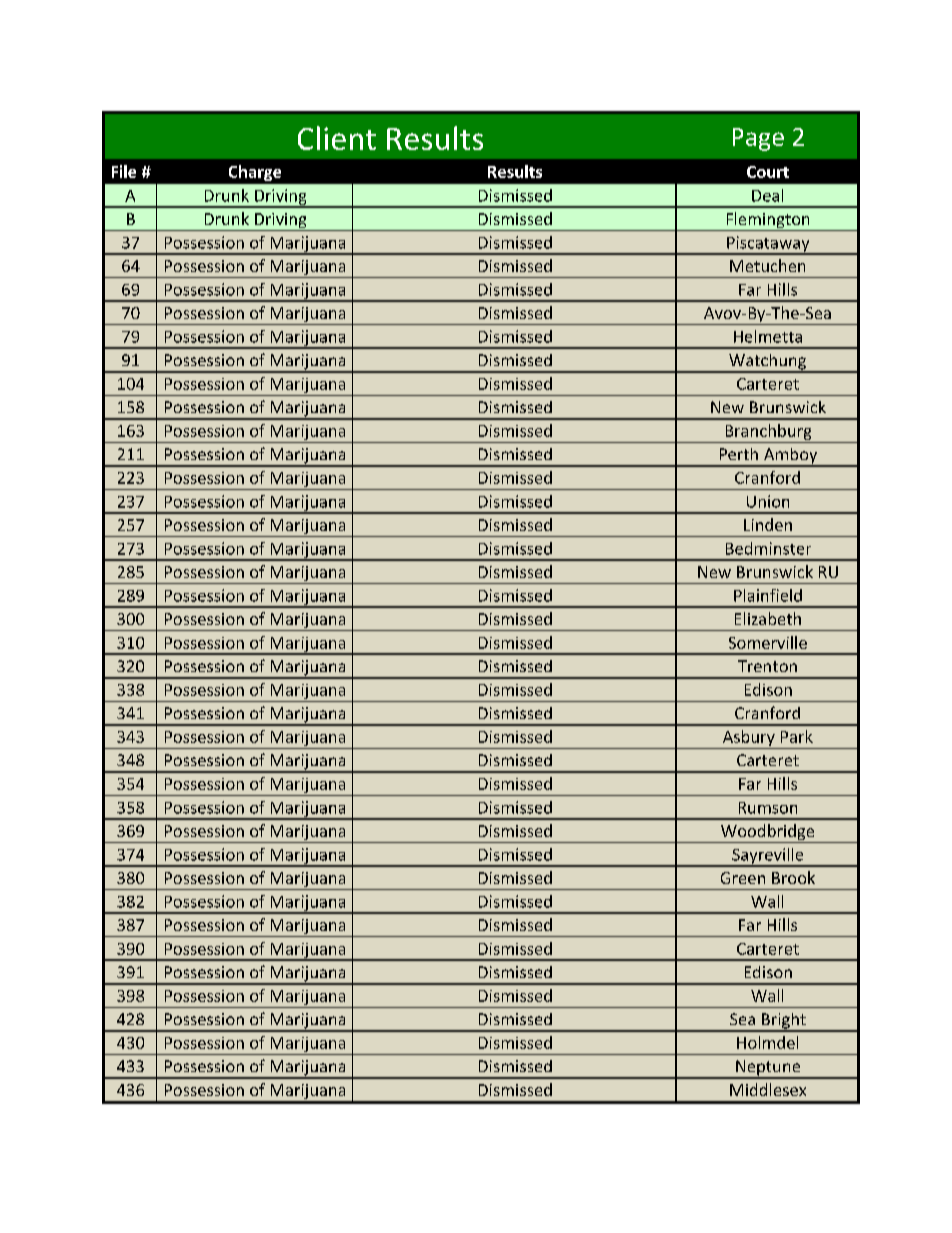  Describe the element at coordinates (768, 595) in the screenshot. I see `Plainfield` at that location.
